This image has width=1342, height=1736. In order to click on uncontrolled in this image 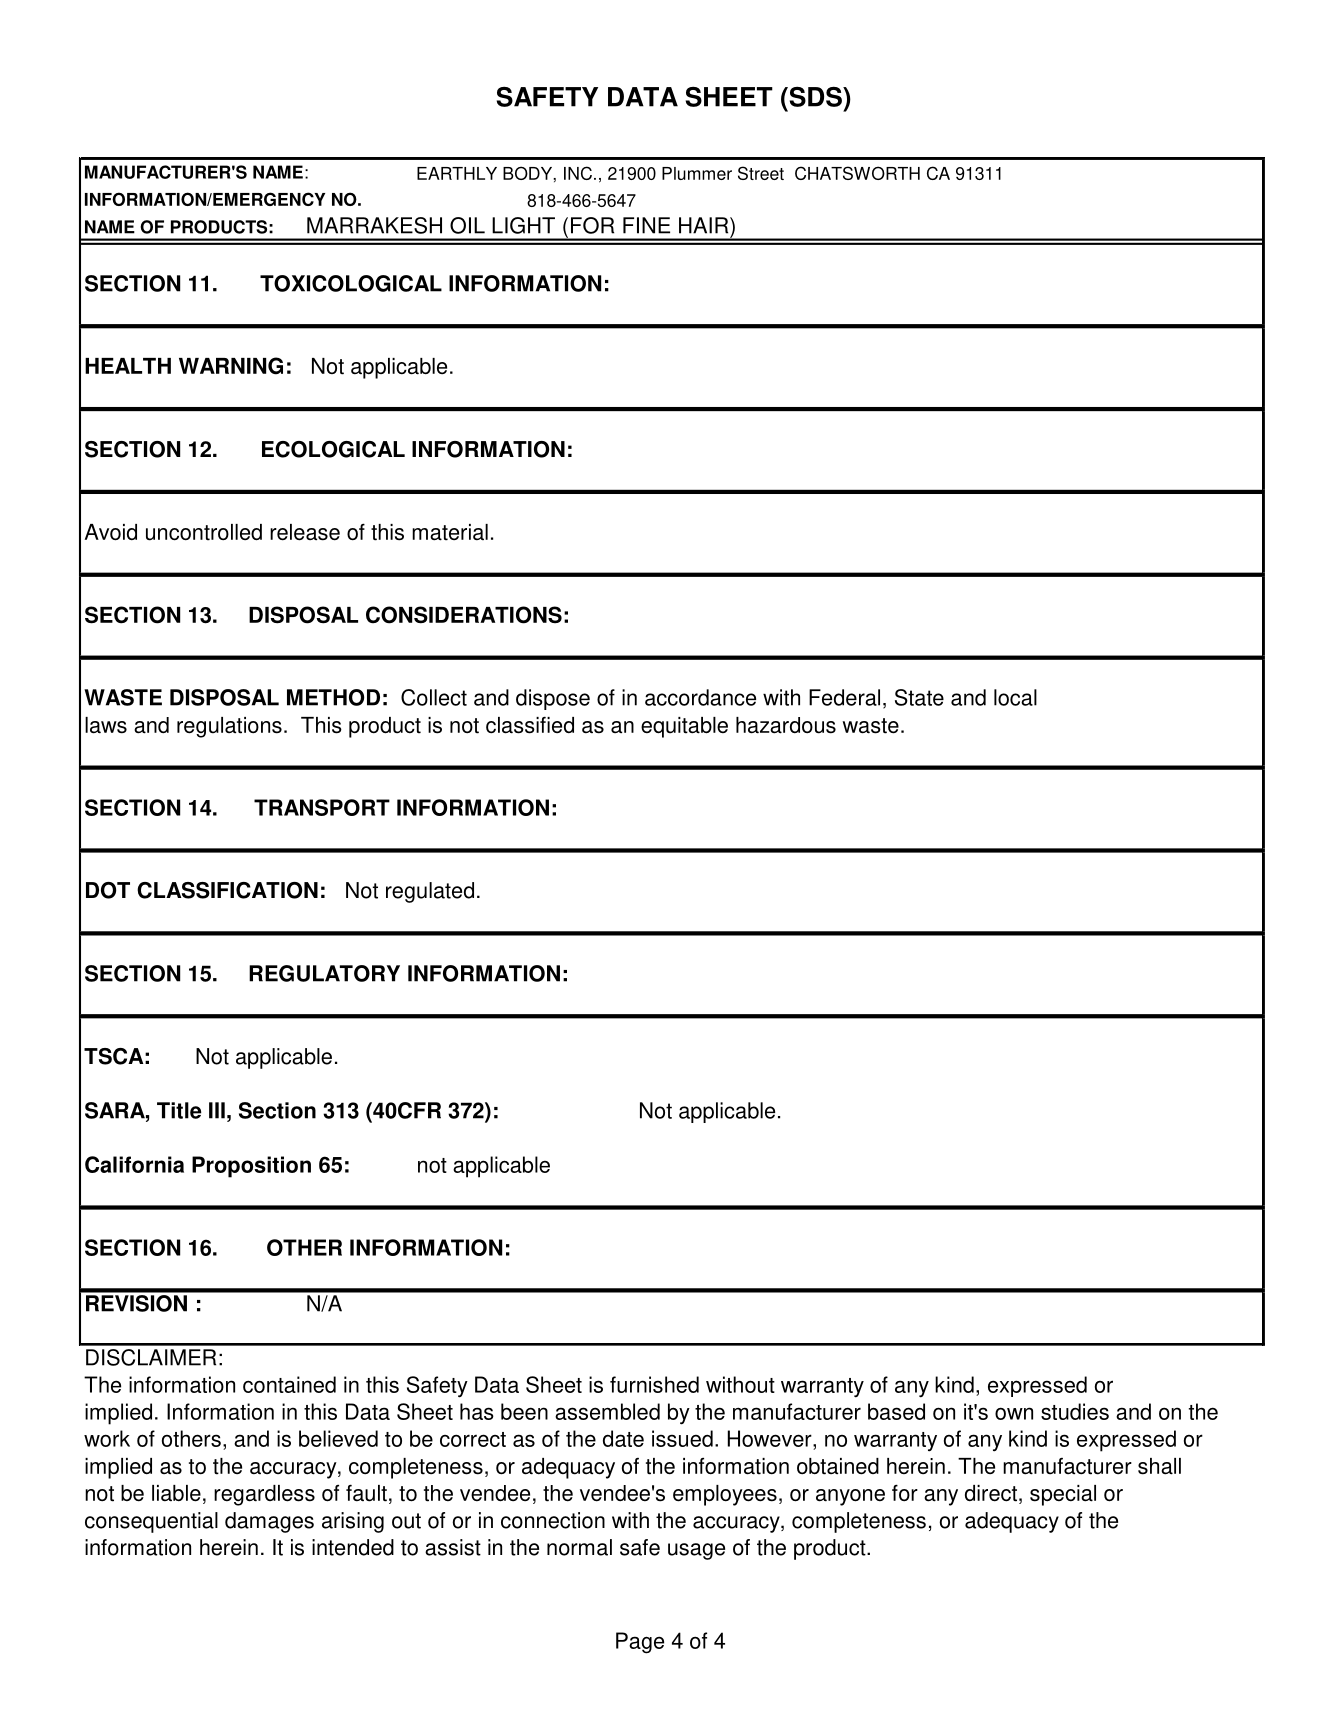, I will do `click(204, 532)`.
